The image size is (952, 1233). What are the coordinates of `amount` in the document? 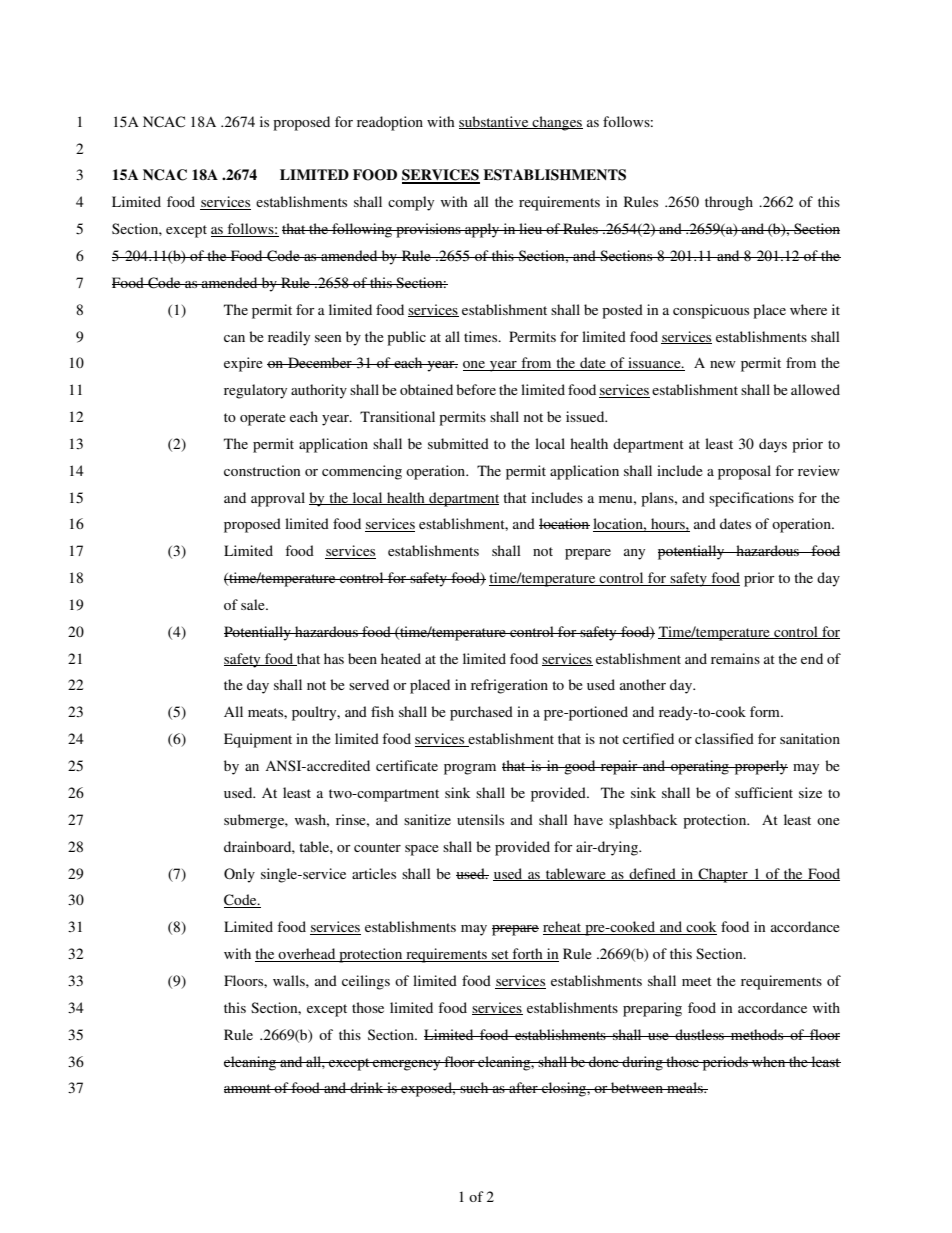 It's located at (248, 1088).
